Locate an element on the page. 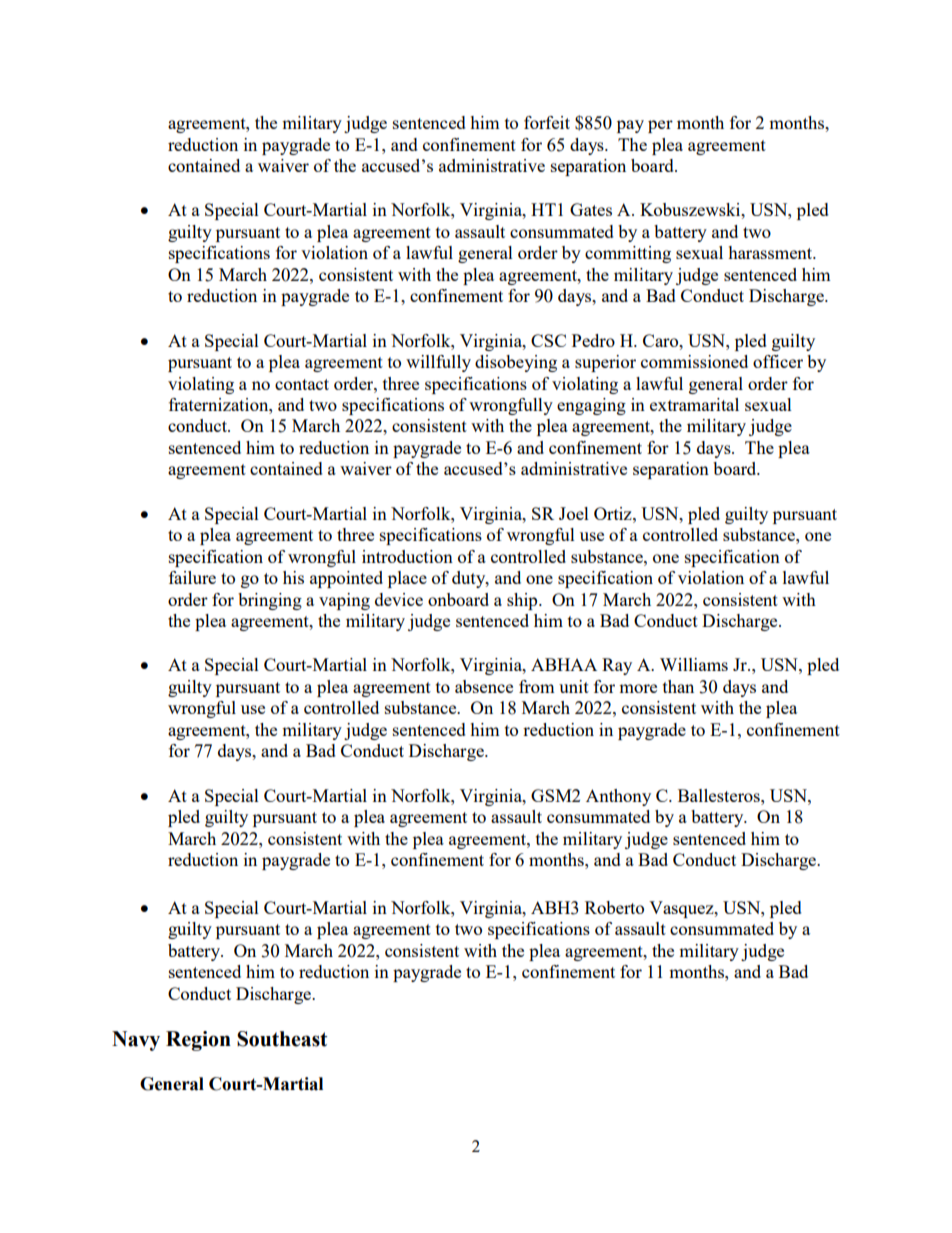  bringing is located at coordinates (270, 601).
